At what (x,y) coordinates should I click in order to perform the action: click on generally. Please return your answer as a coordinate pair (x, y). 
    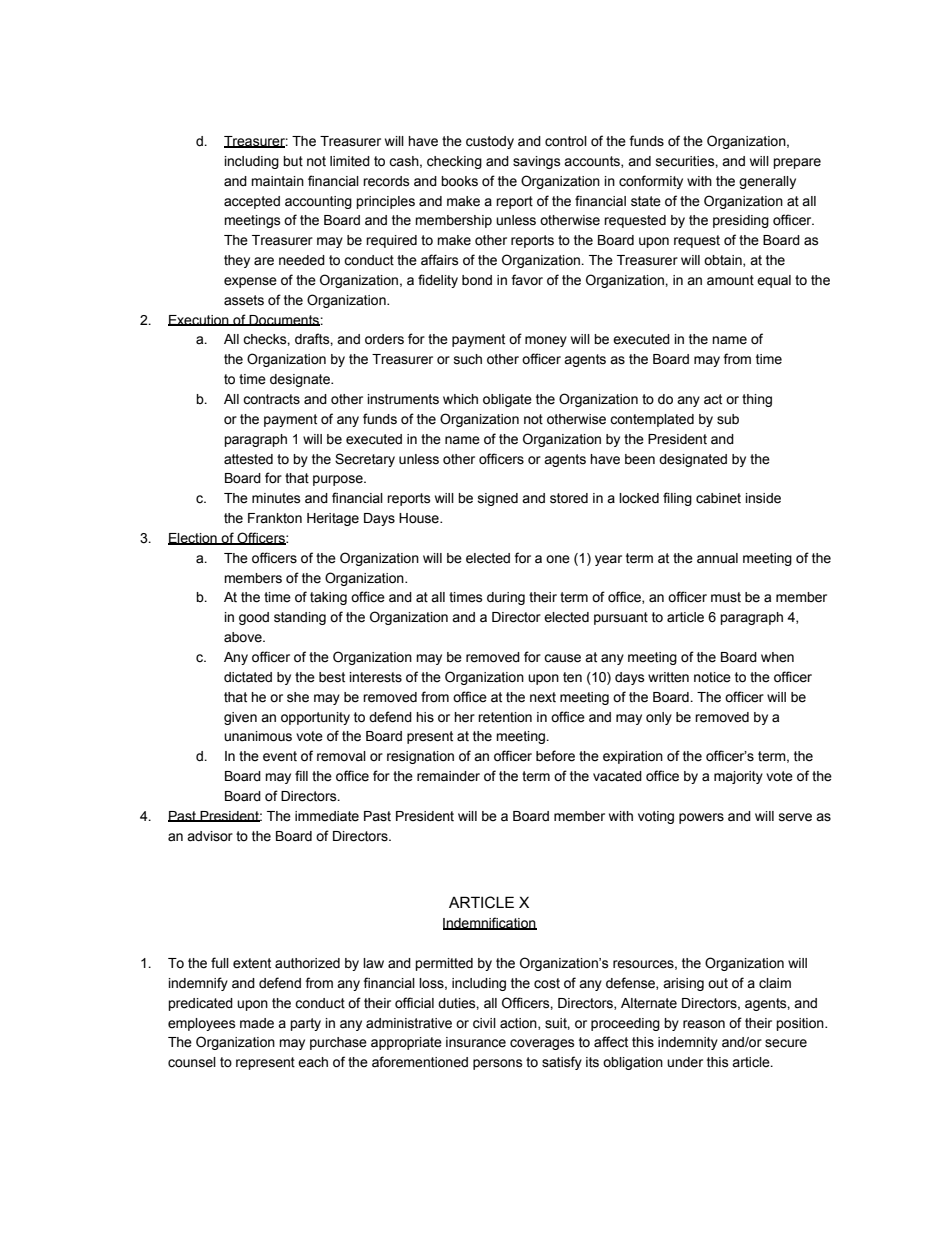
    Looking at the image, I should click on (767, 182).
